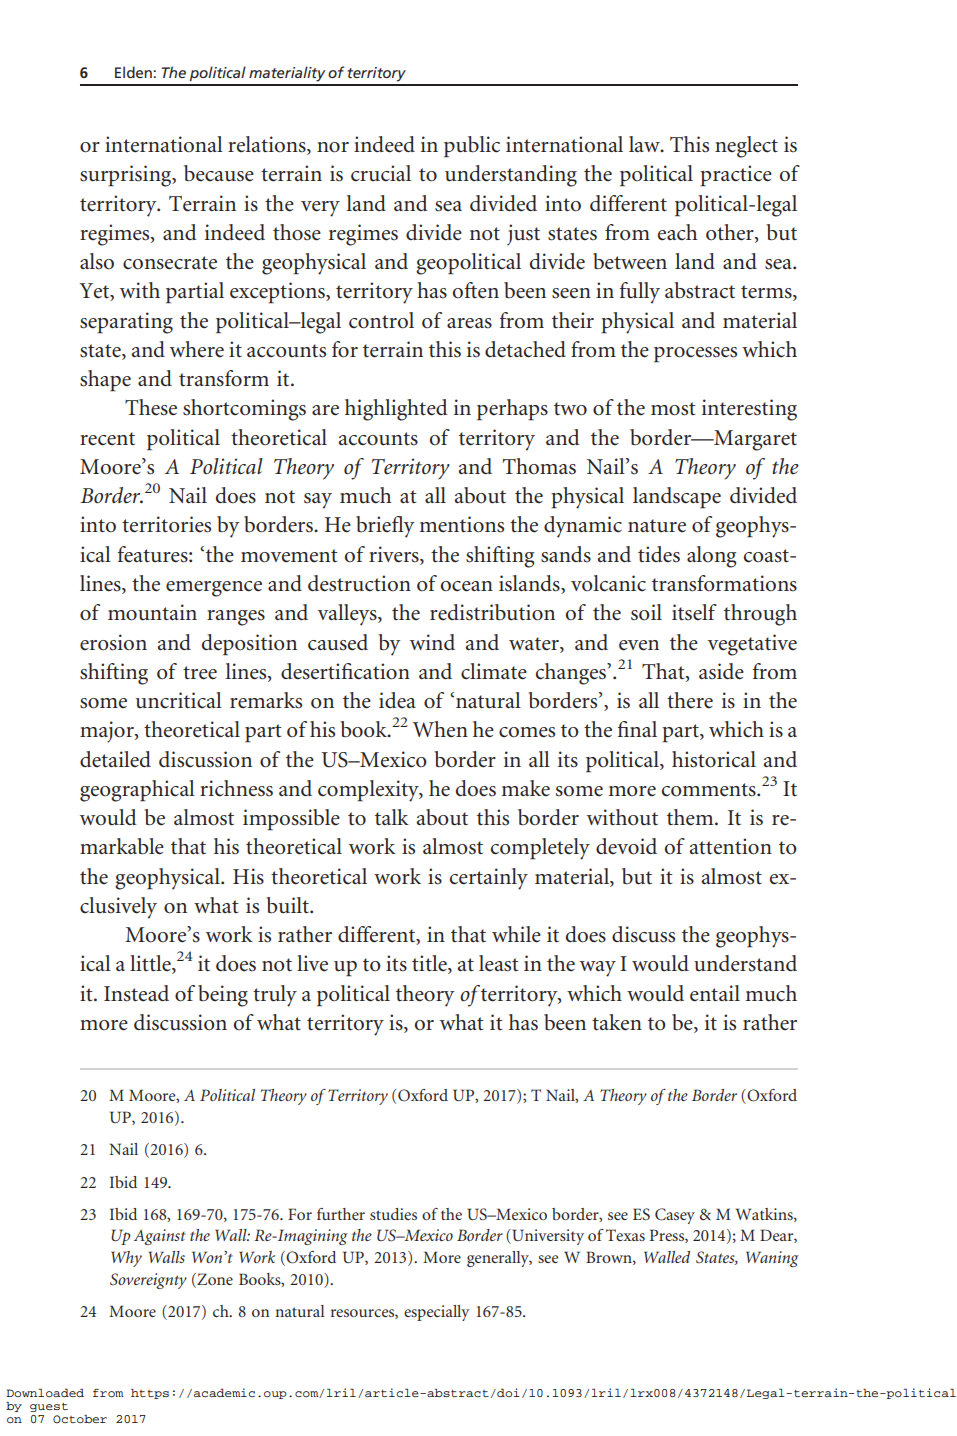  Describe the element at coordinates (115, 759) in the screenshot. I see `detailed` at that location.
